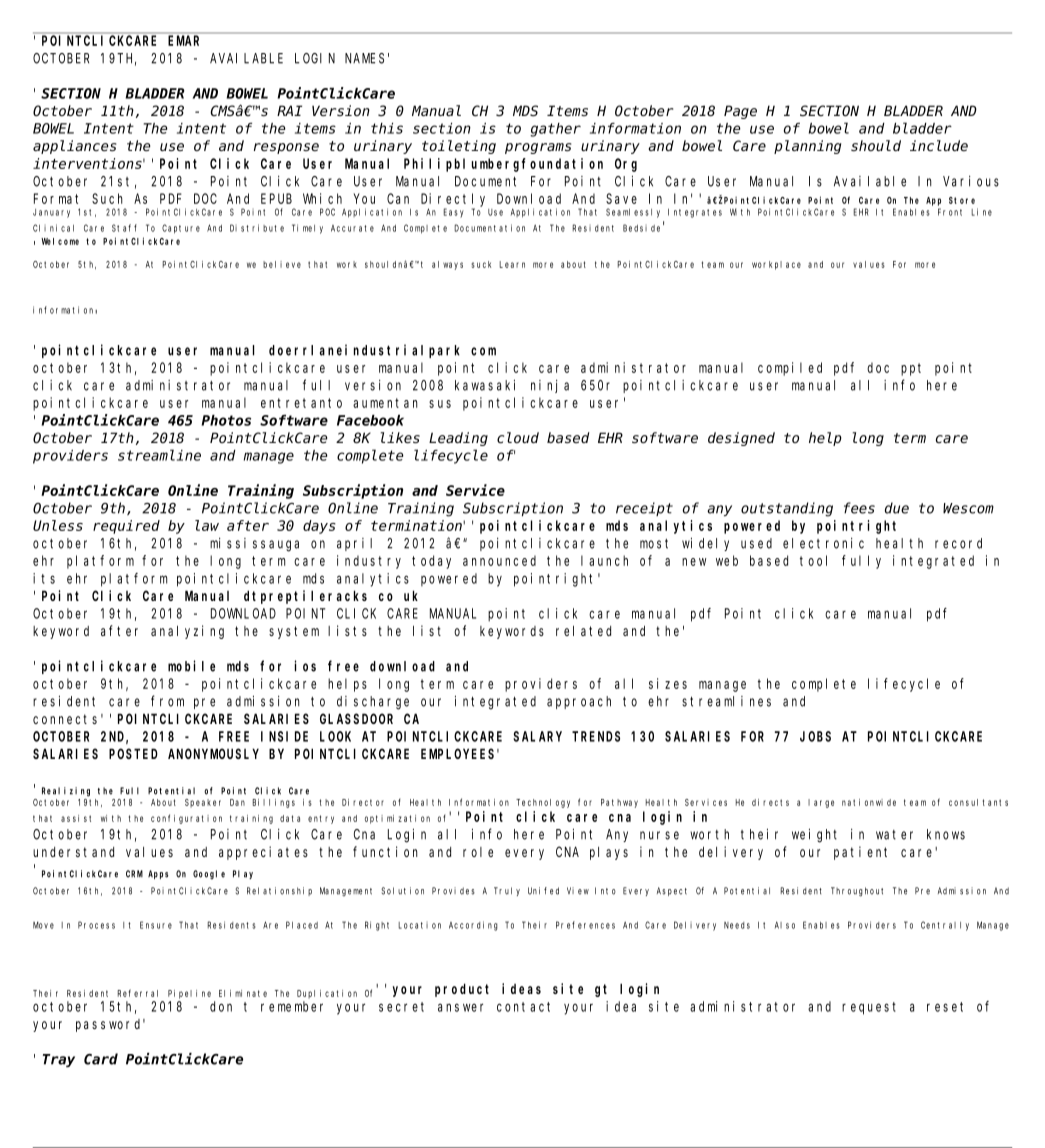 The height and width of the screenshot is (1148, 1045). What do you see at coordinates (74, 147) in the screenshot?
I see `appliances` at bounding box center [74, 147].
